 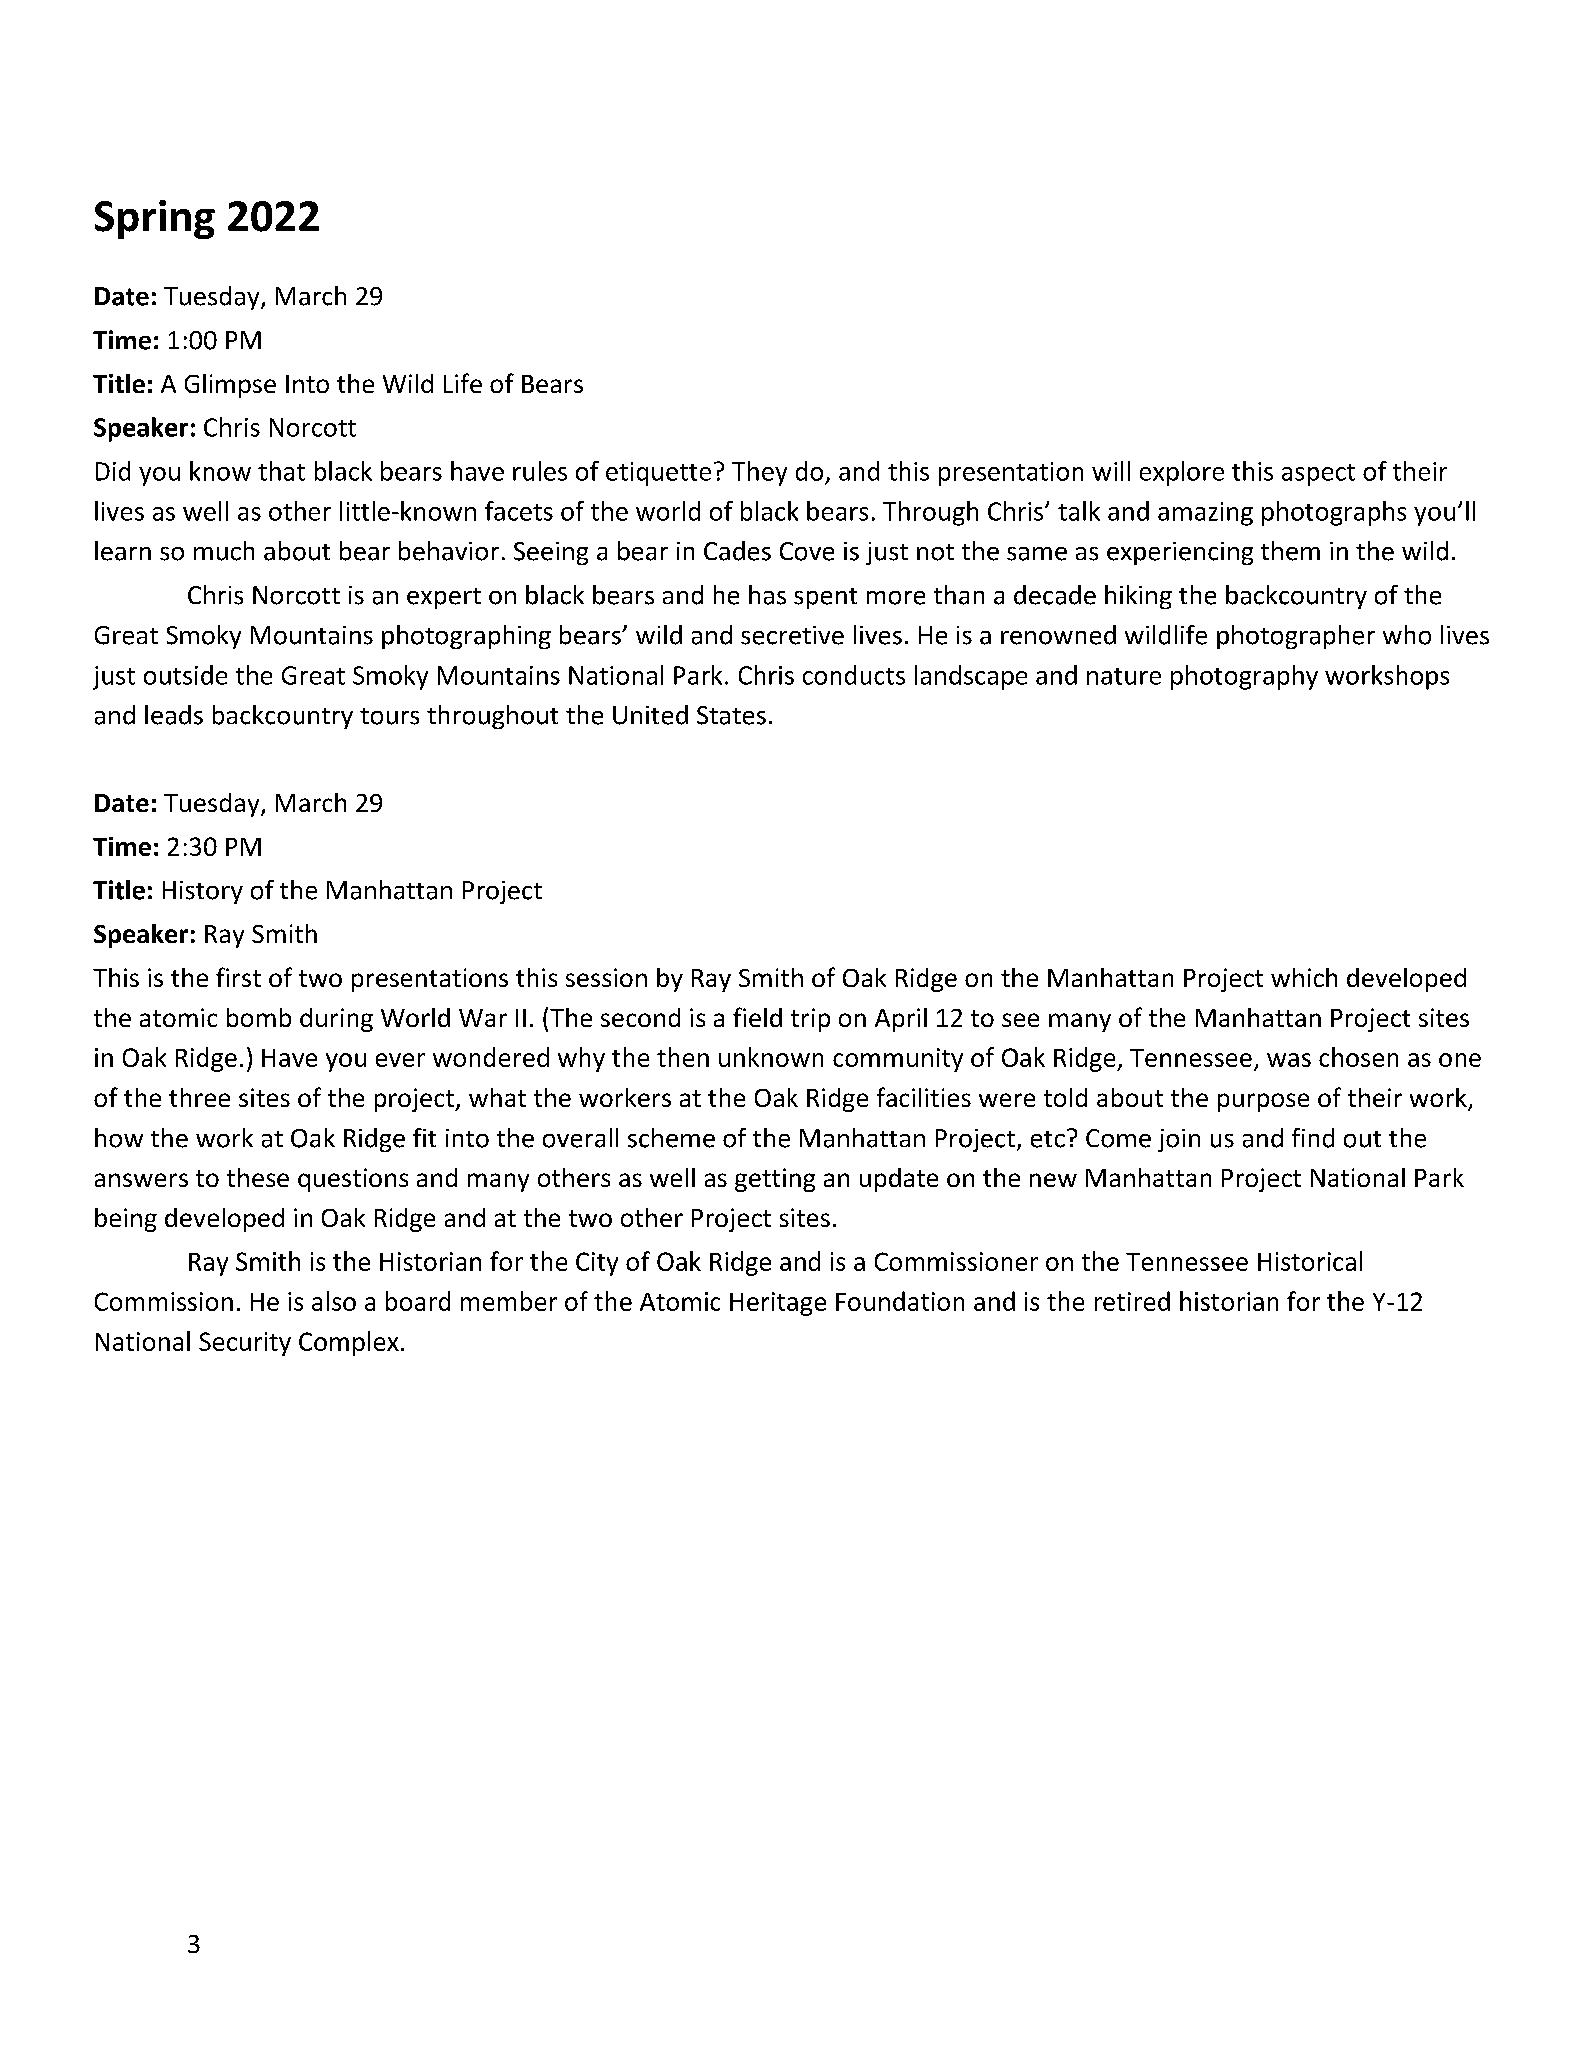 What do you see at coordinates (259, 1017) in the image?
I see `bomb` at bounding box center [259, 1017].
